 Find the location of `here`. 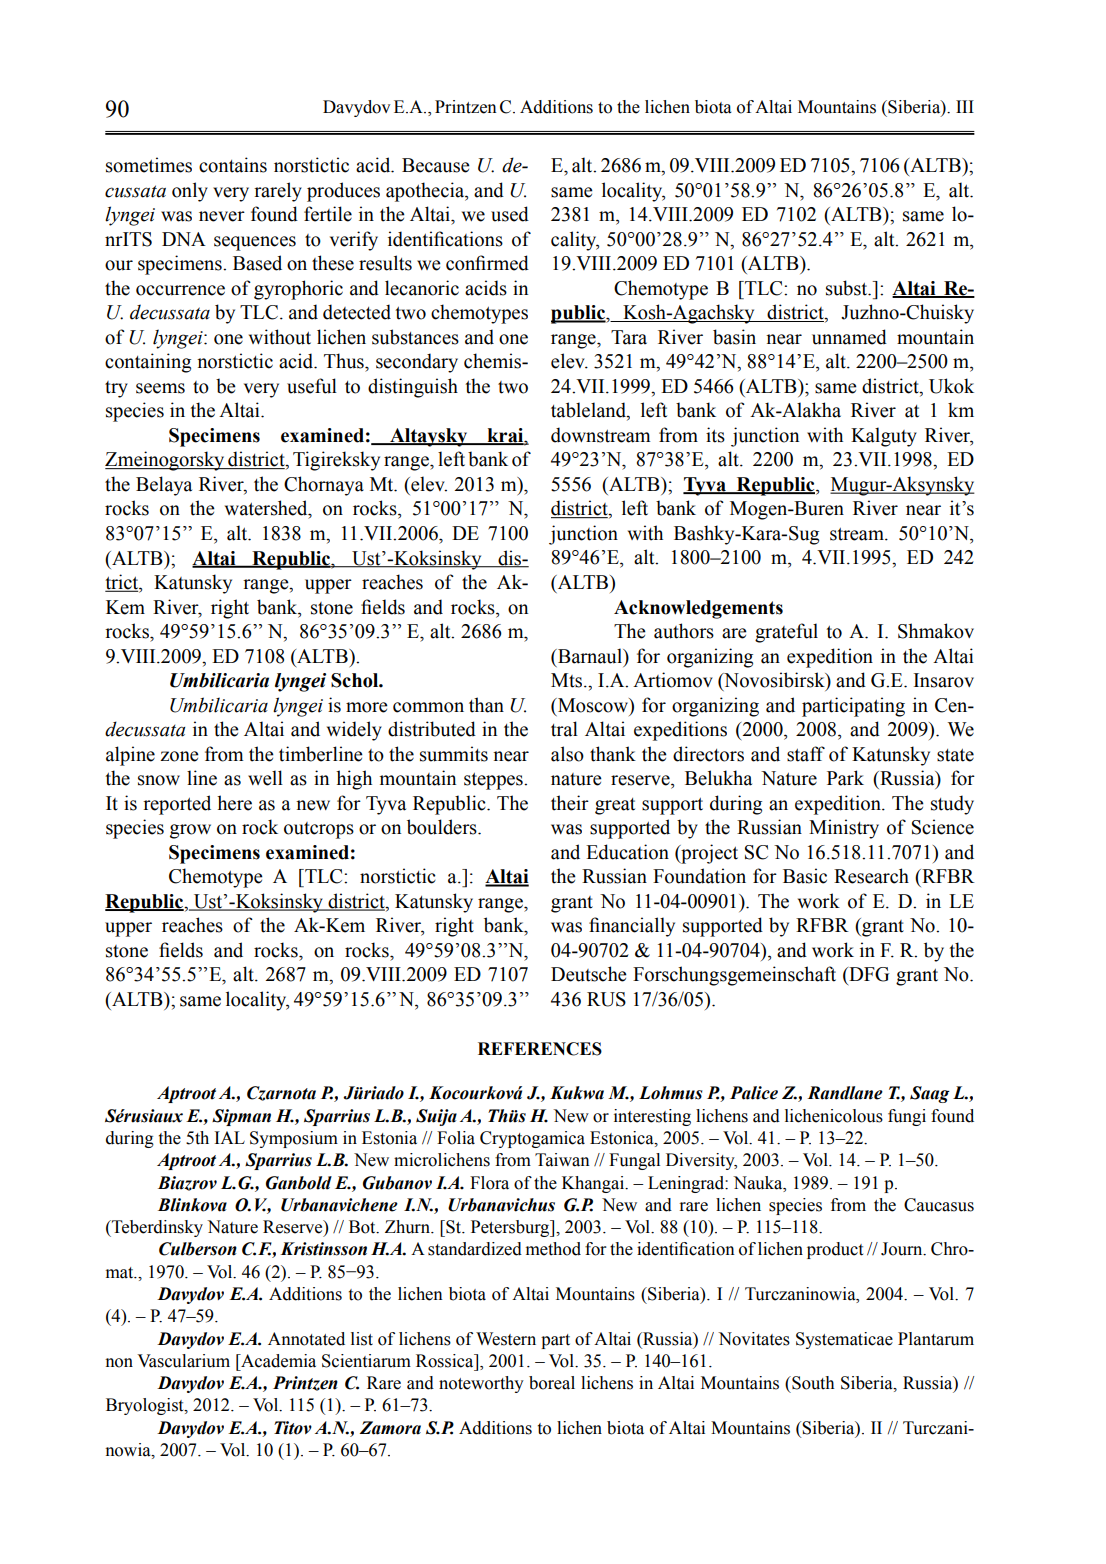

here is located at coordinates (234, 803).
